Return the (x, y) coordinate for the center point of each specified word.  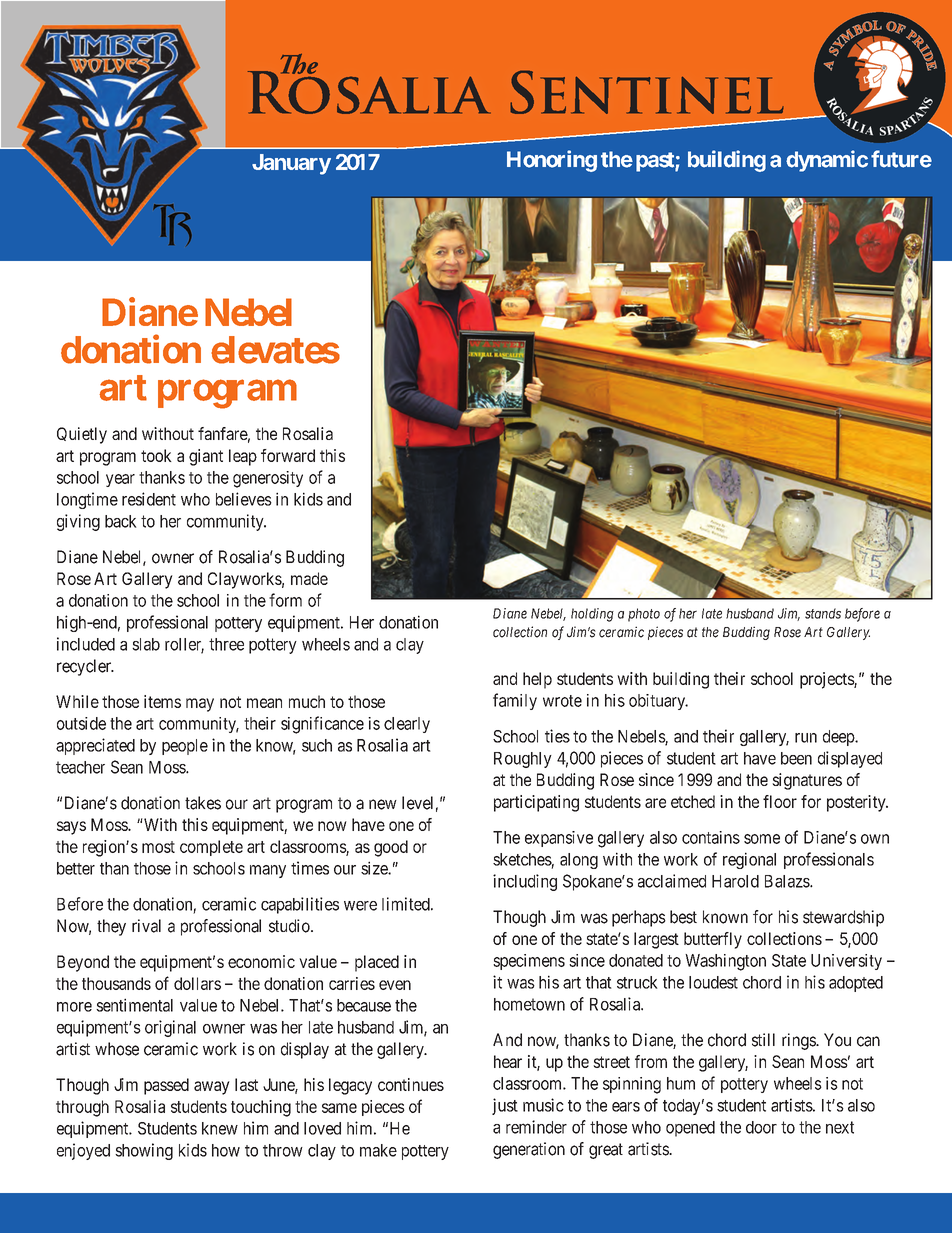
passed (166, 1086)
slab (146, 644)
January (291, 164)
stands (823, 613)
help (537, 680)
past (656, 162)
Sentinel (647, 92)
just (505, 1106)
